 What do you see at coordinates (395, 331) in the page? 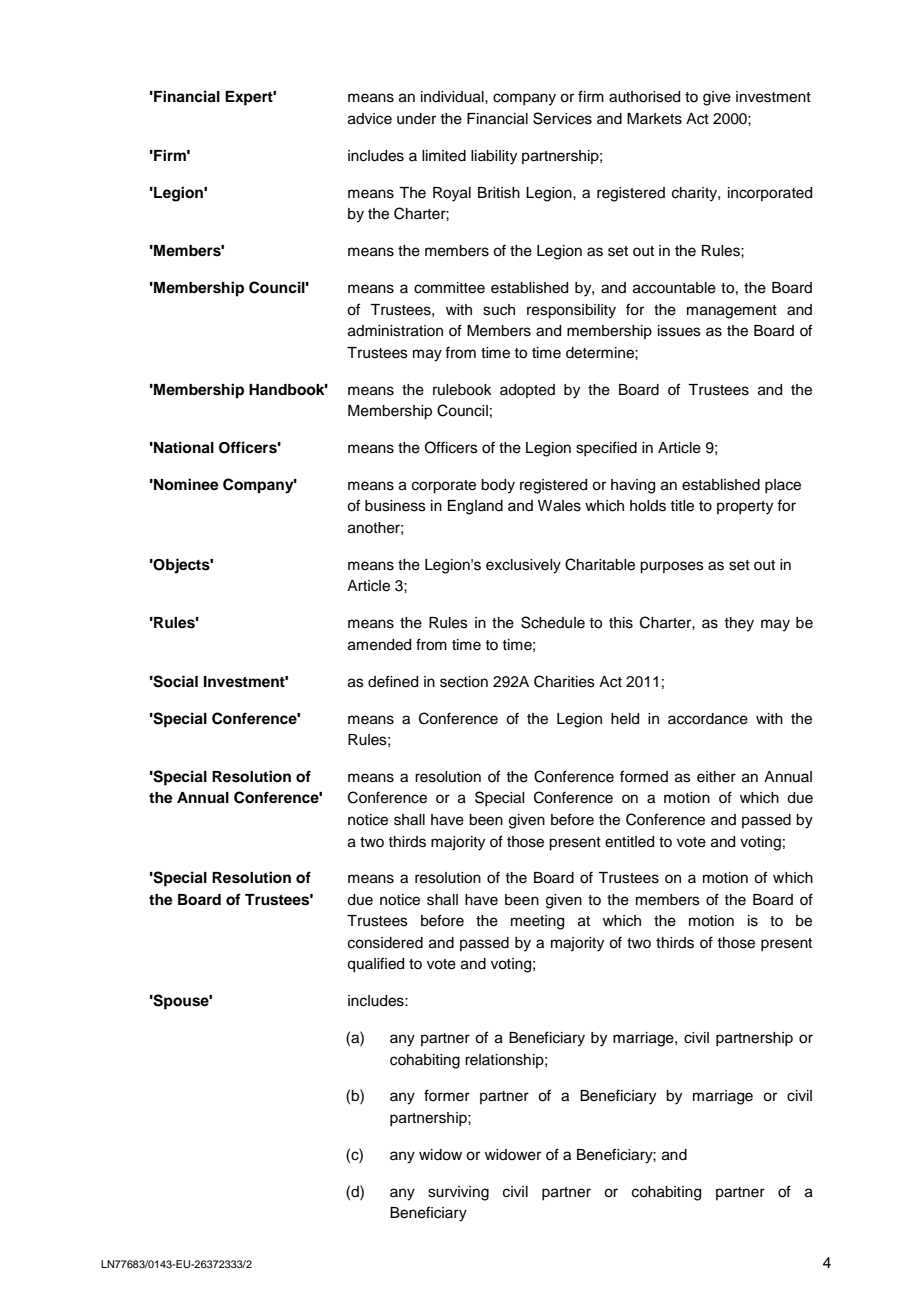
I see `administration` at bounding box center [395, 331].
